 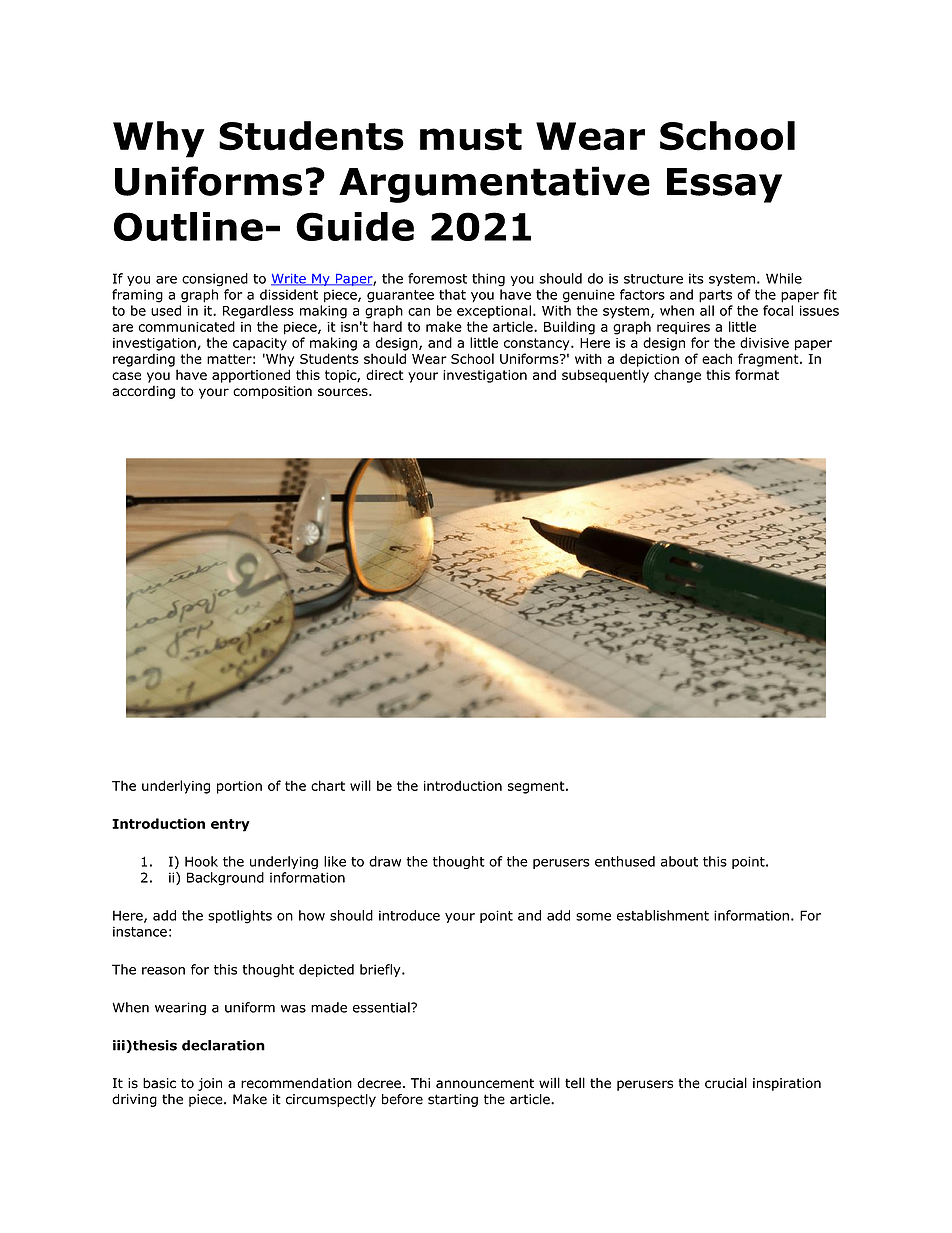 I want to click on Argumentative, so click(x=494, y=184).
